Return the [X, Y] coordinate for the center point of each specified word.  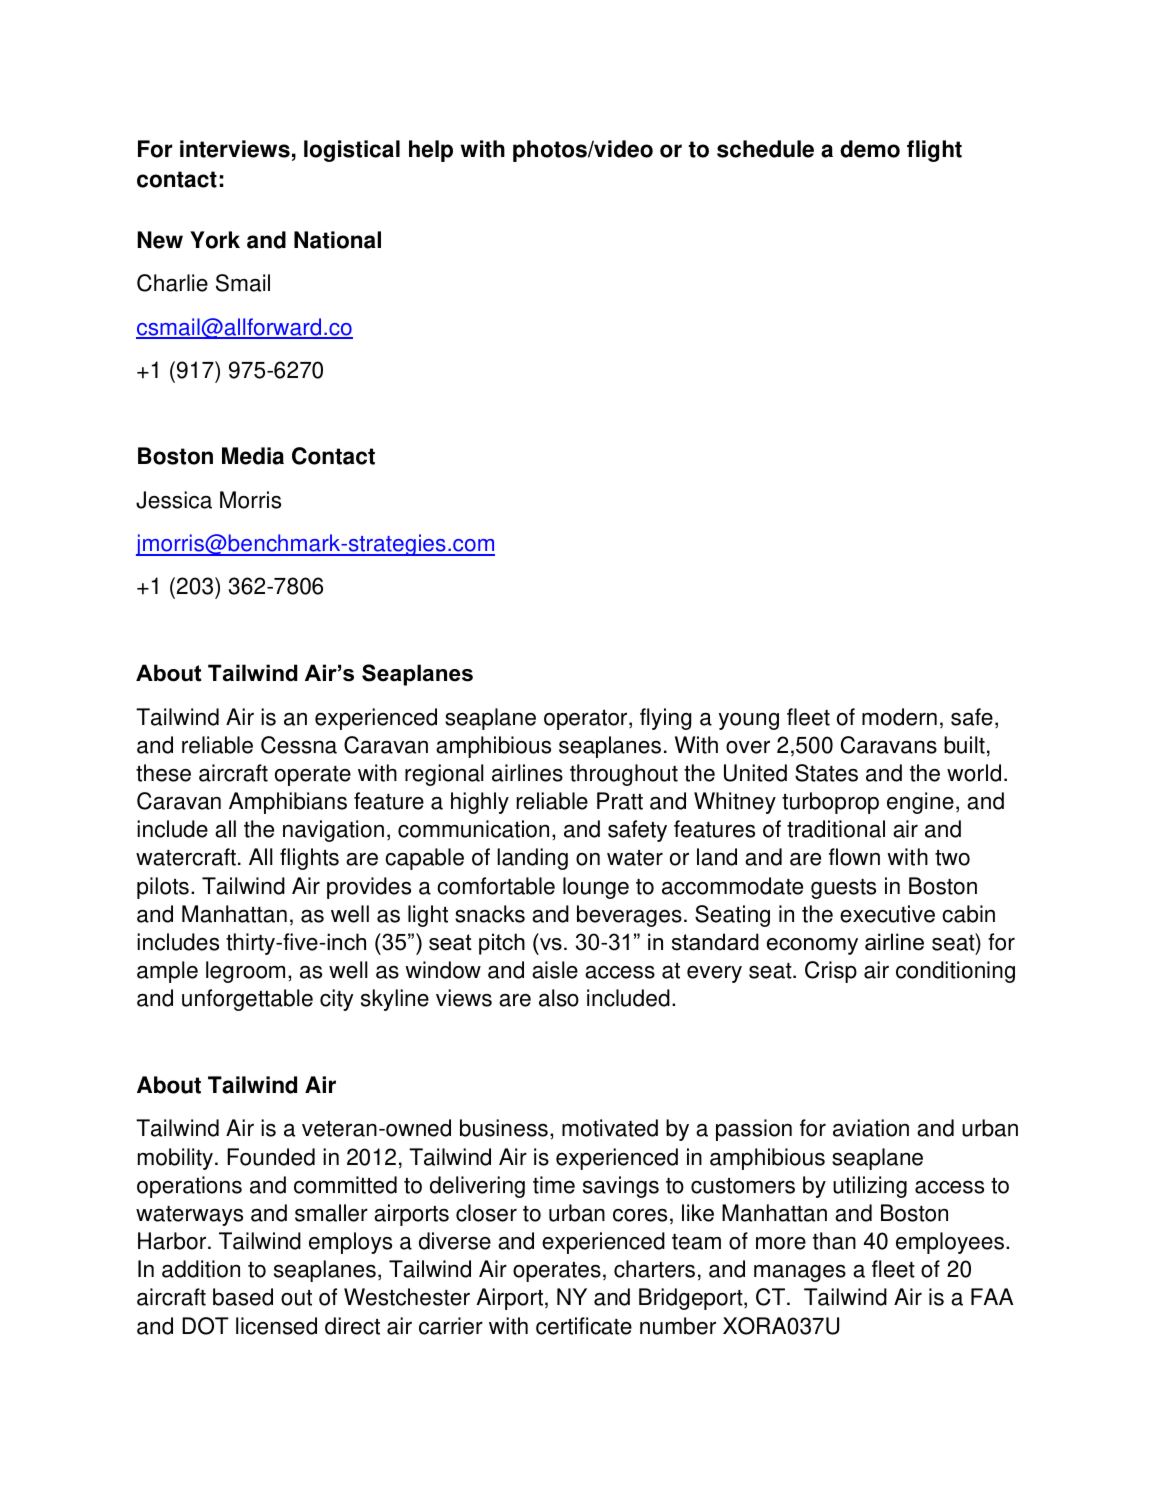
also [559, 998]
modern [899, 717]
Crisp [831, 972]
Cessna [299, 745]
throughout [624, 775]
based [243, 1297]
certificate [584, 1326]
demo [870, 149]
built [964, 745]
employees [950, 1243]
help [431, 151]
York [215, 240]
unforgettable [247, 1000]
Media [253, 456]
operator [587, 720]
